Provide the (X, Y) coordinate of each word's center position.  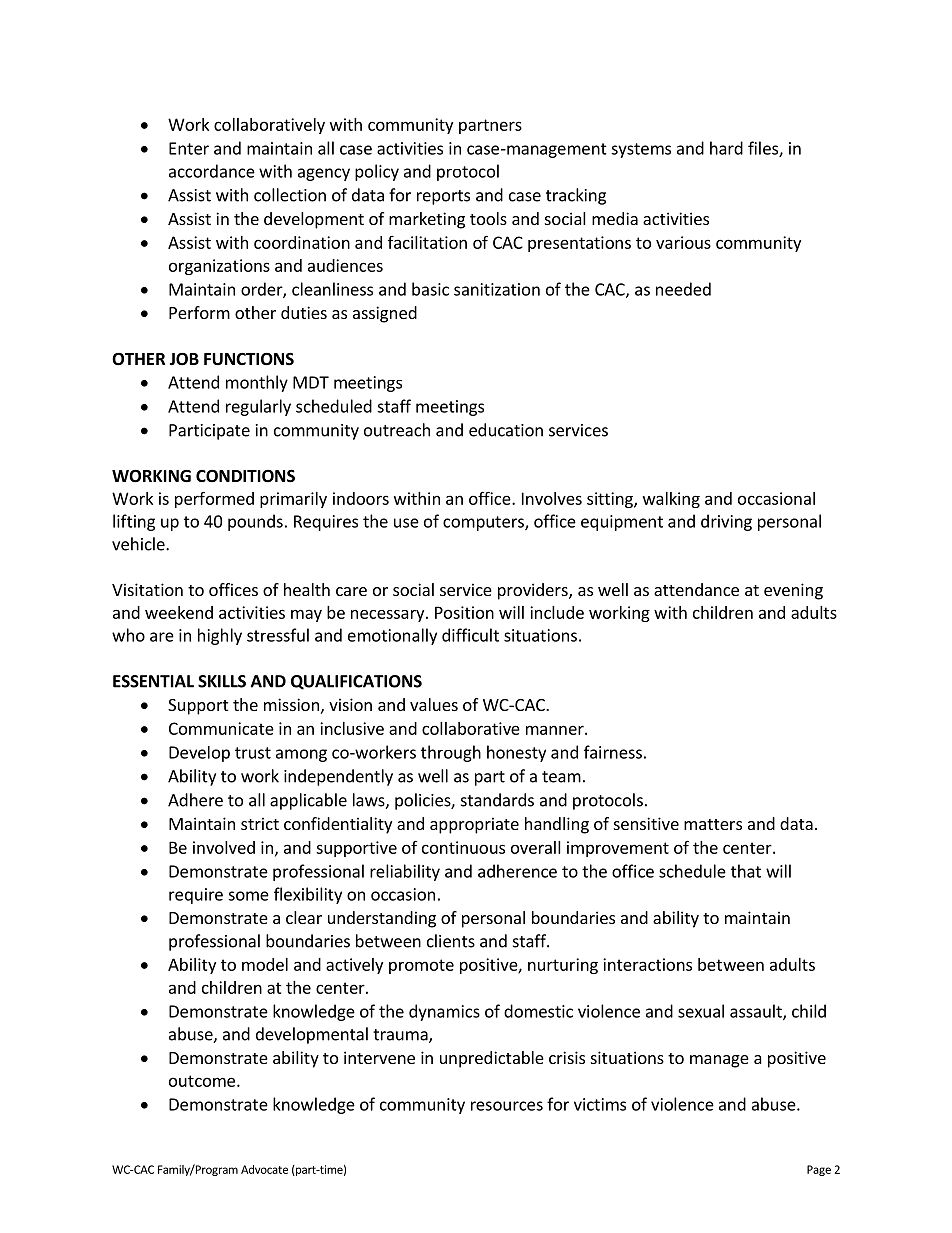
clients (451, 941)
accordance (212, 171)
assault (757, 1012)
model (265, 964)
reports (443, 197)
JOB (184, 358)
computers (484, 523)
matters (713, 824)
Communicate (221, 728)
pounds (255, 522)
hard (726, 148)
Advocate (264, 1169)
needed (683, 289)
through (451, 753)
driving (726, 522)
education (506, 430)
